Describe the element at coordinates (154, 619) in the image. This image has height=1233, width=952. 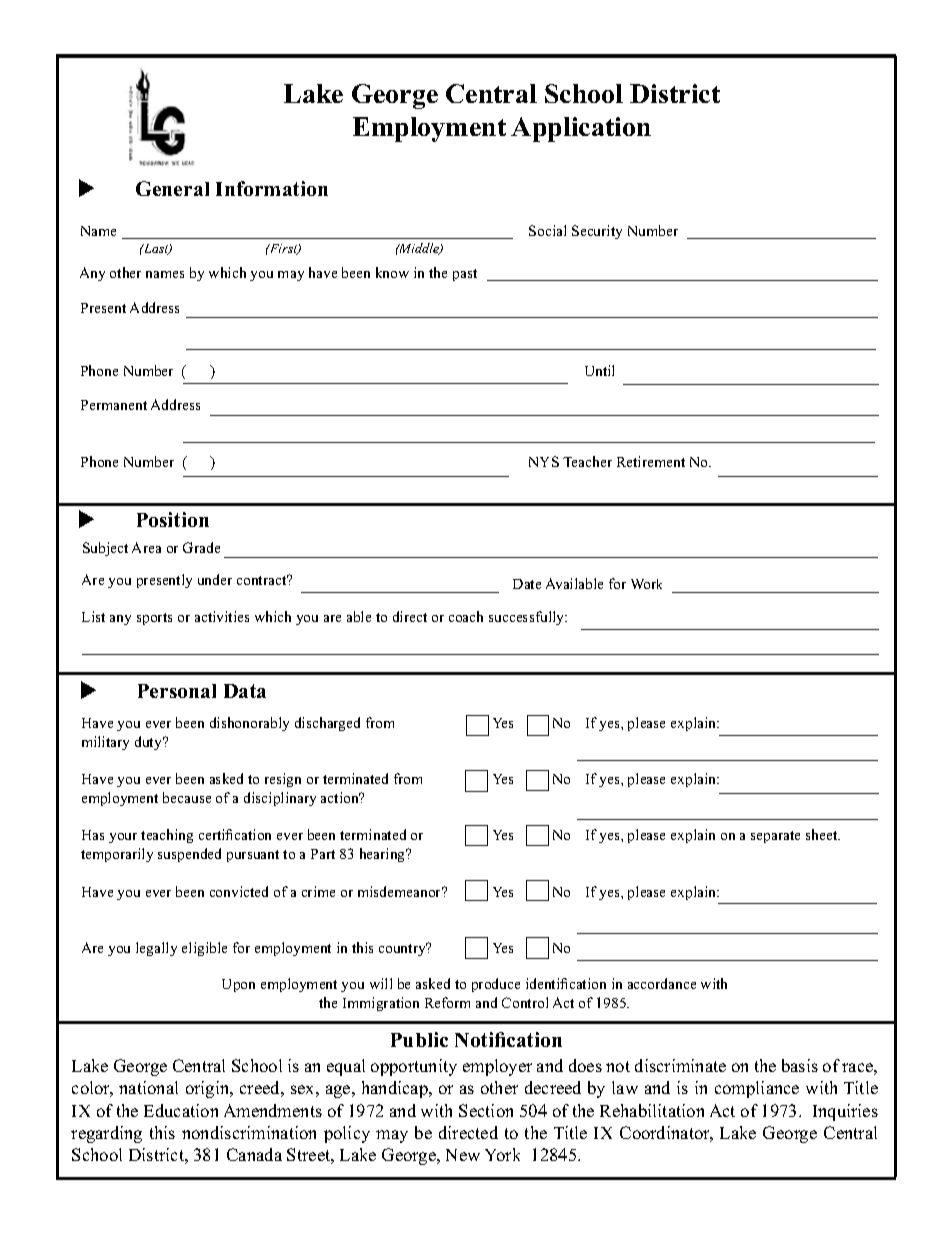
I see `sports` at that location.
